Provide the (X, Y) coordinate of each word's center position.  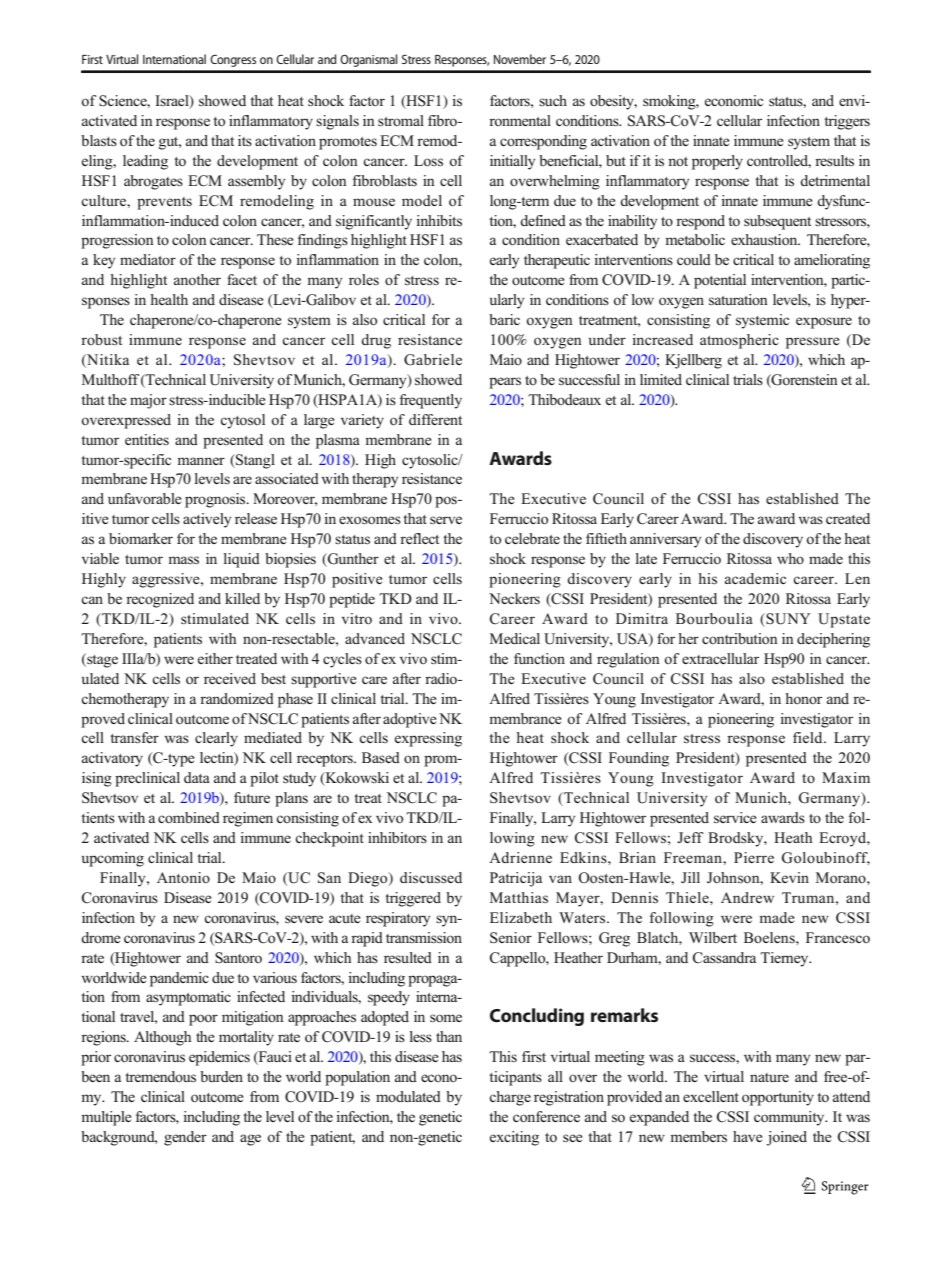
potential (720, 281)
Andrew (747, 897)
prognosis (216, 500)
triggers (847, 122)
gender (185, 1138)
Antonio (183, 877)
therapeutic (557, 261)
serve (446, 520)
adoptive (410, 720)
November (520, 59)
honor (803, 698)
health (169, 299)
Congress (233, 60)
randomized (237, 698)
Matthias (519, 898)
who (790, 558)
